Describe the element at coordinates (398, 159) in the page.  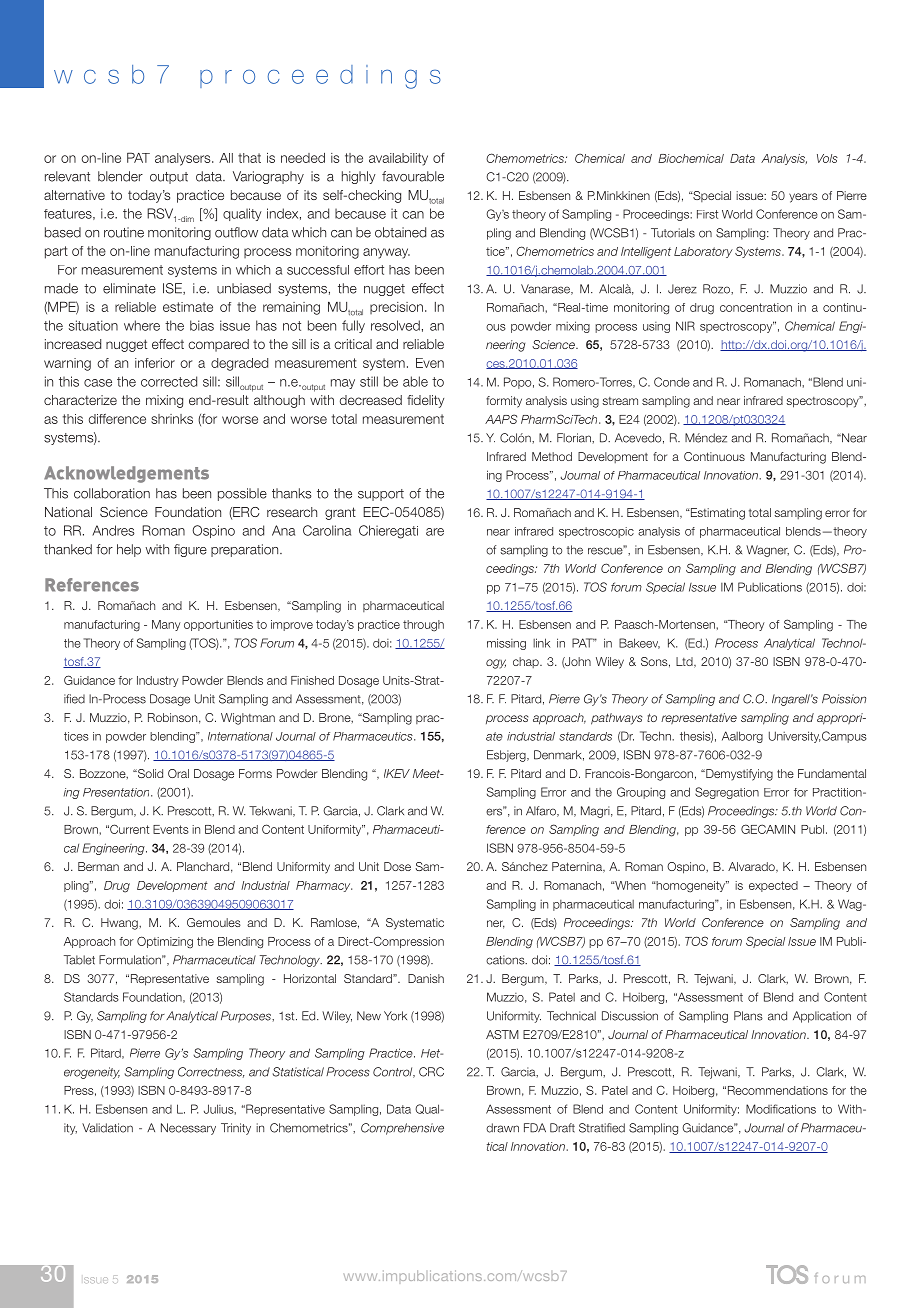
I see `availability` at that location.
